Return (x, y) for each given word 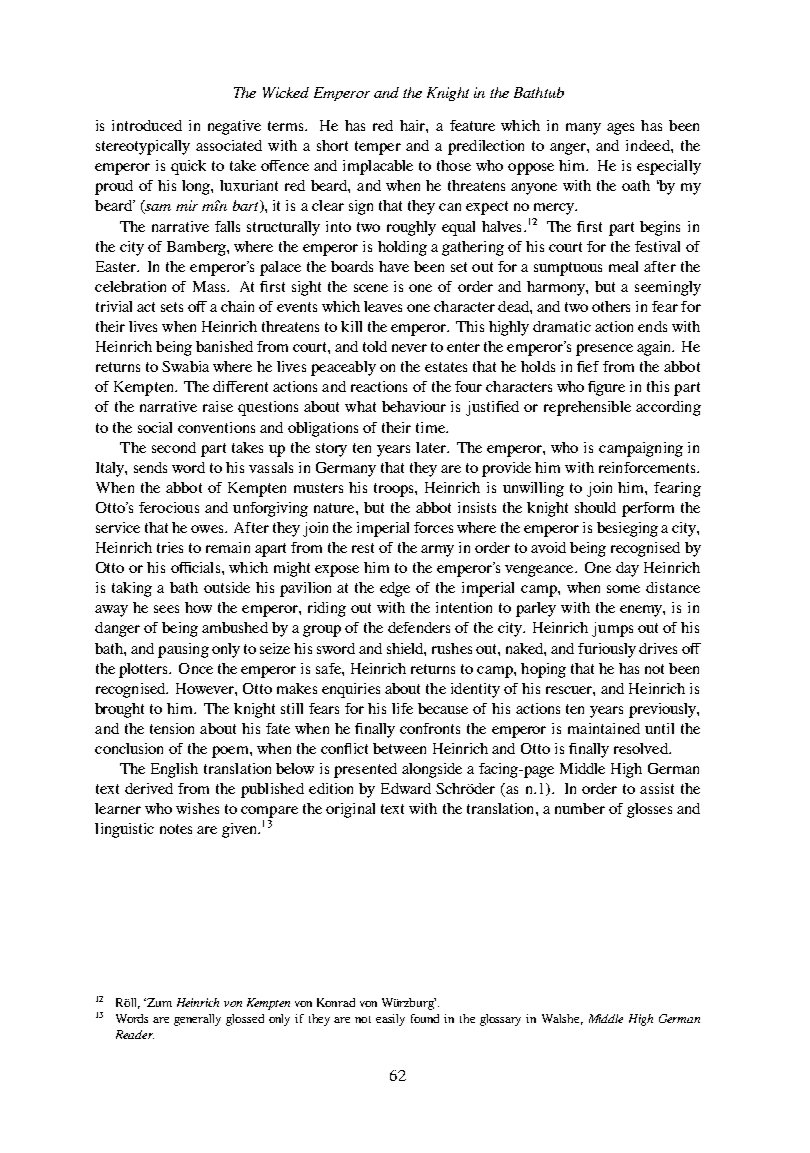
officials (197, 567)
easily (390, 1020)
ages (620, 129)
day (627, 569)
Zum (158, 1002)
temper (378, 148)
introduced (147, 125)
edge (395, 589)
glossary (500, 1020)
